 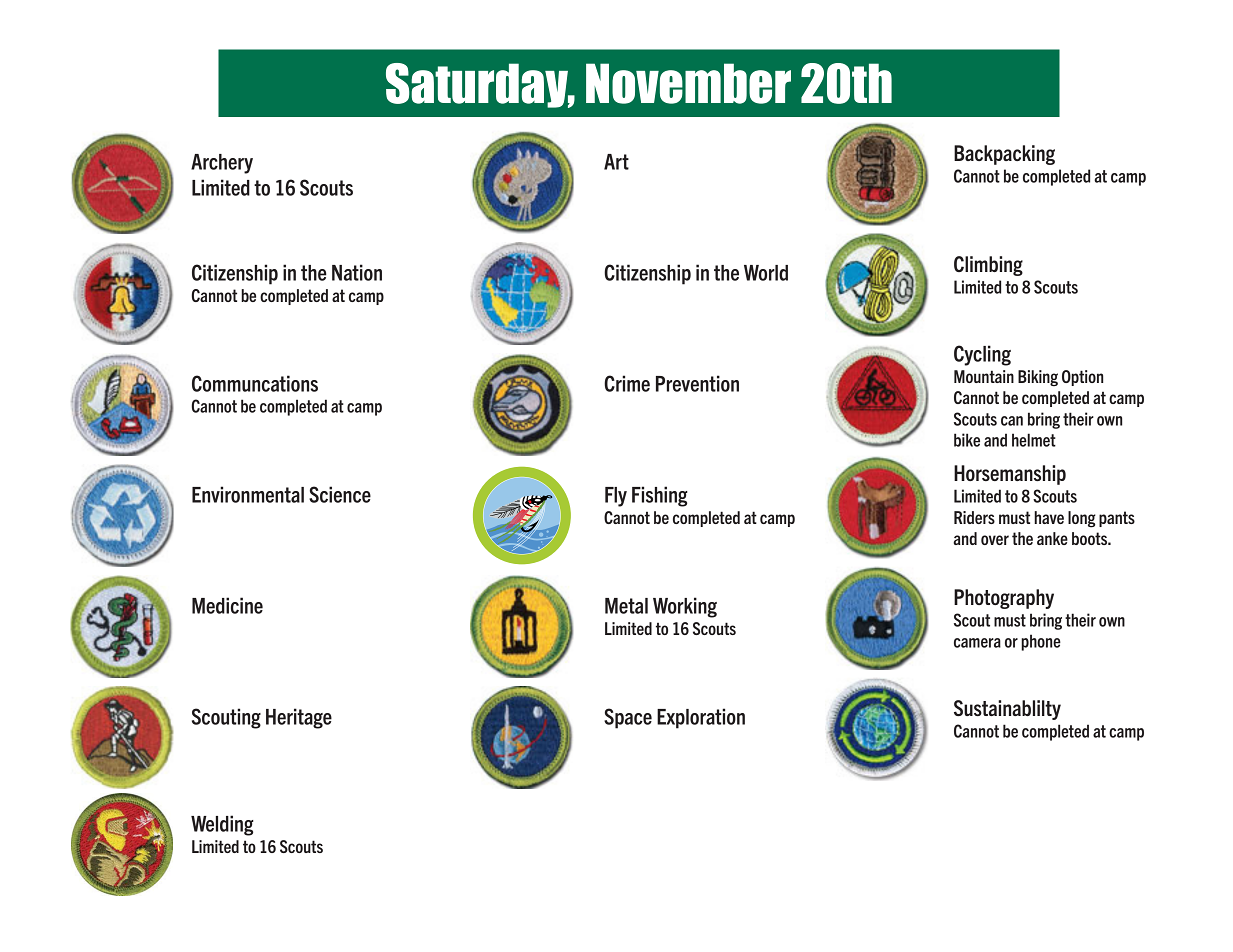 What do you see at coordinates (977, 643) in the image?
I see `camera` at bounding box center [977, 643].
